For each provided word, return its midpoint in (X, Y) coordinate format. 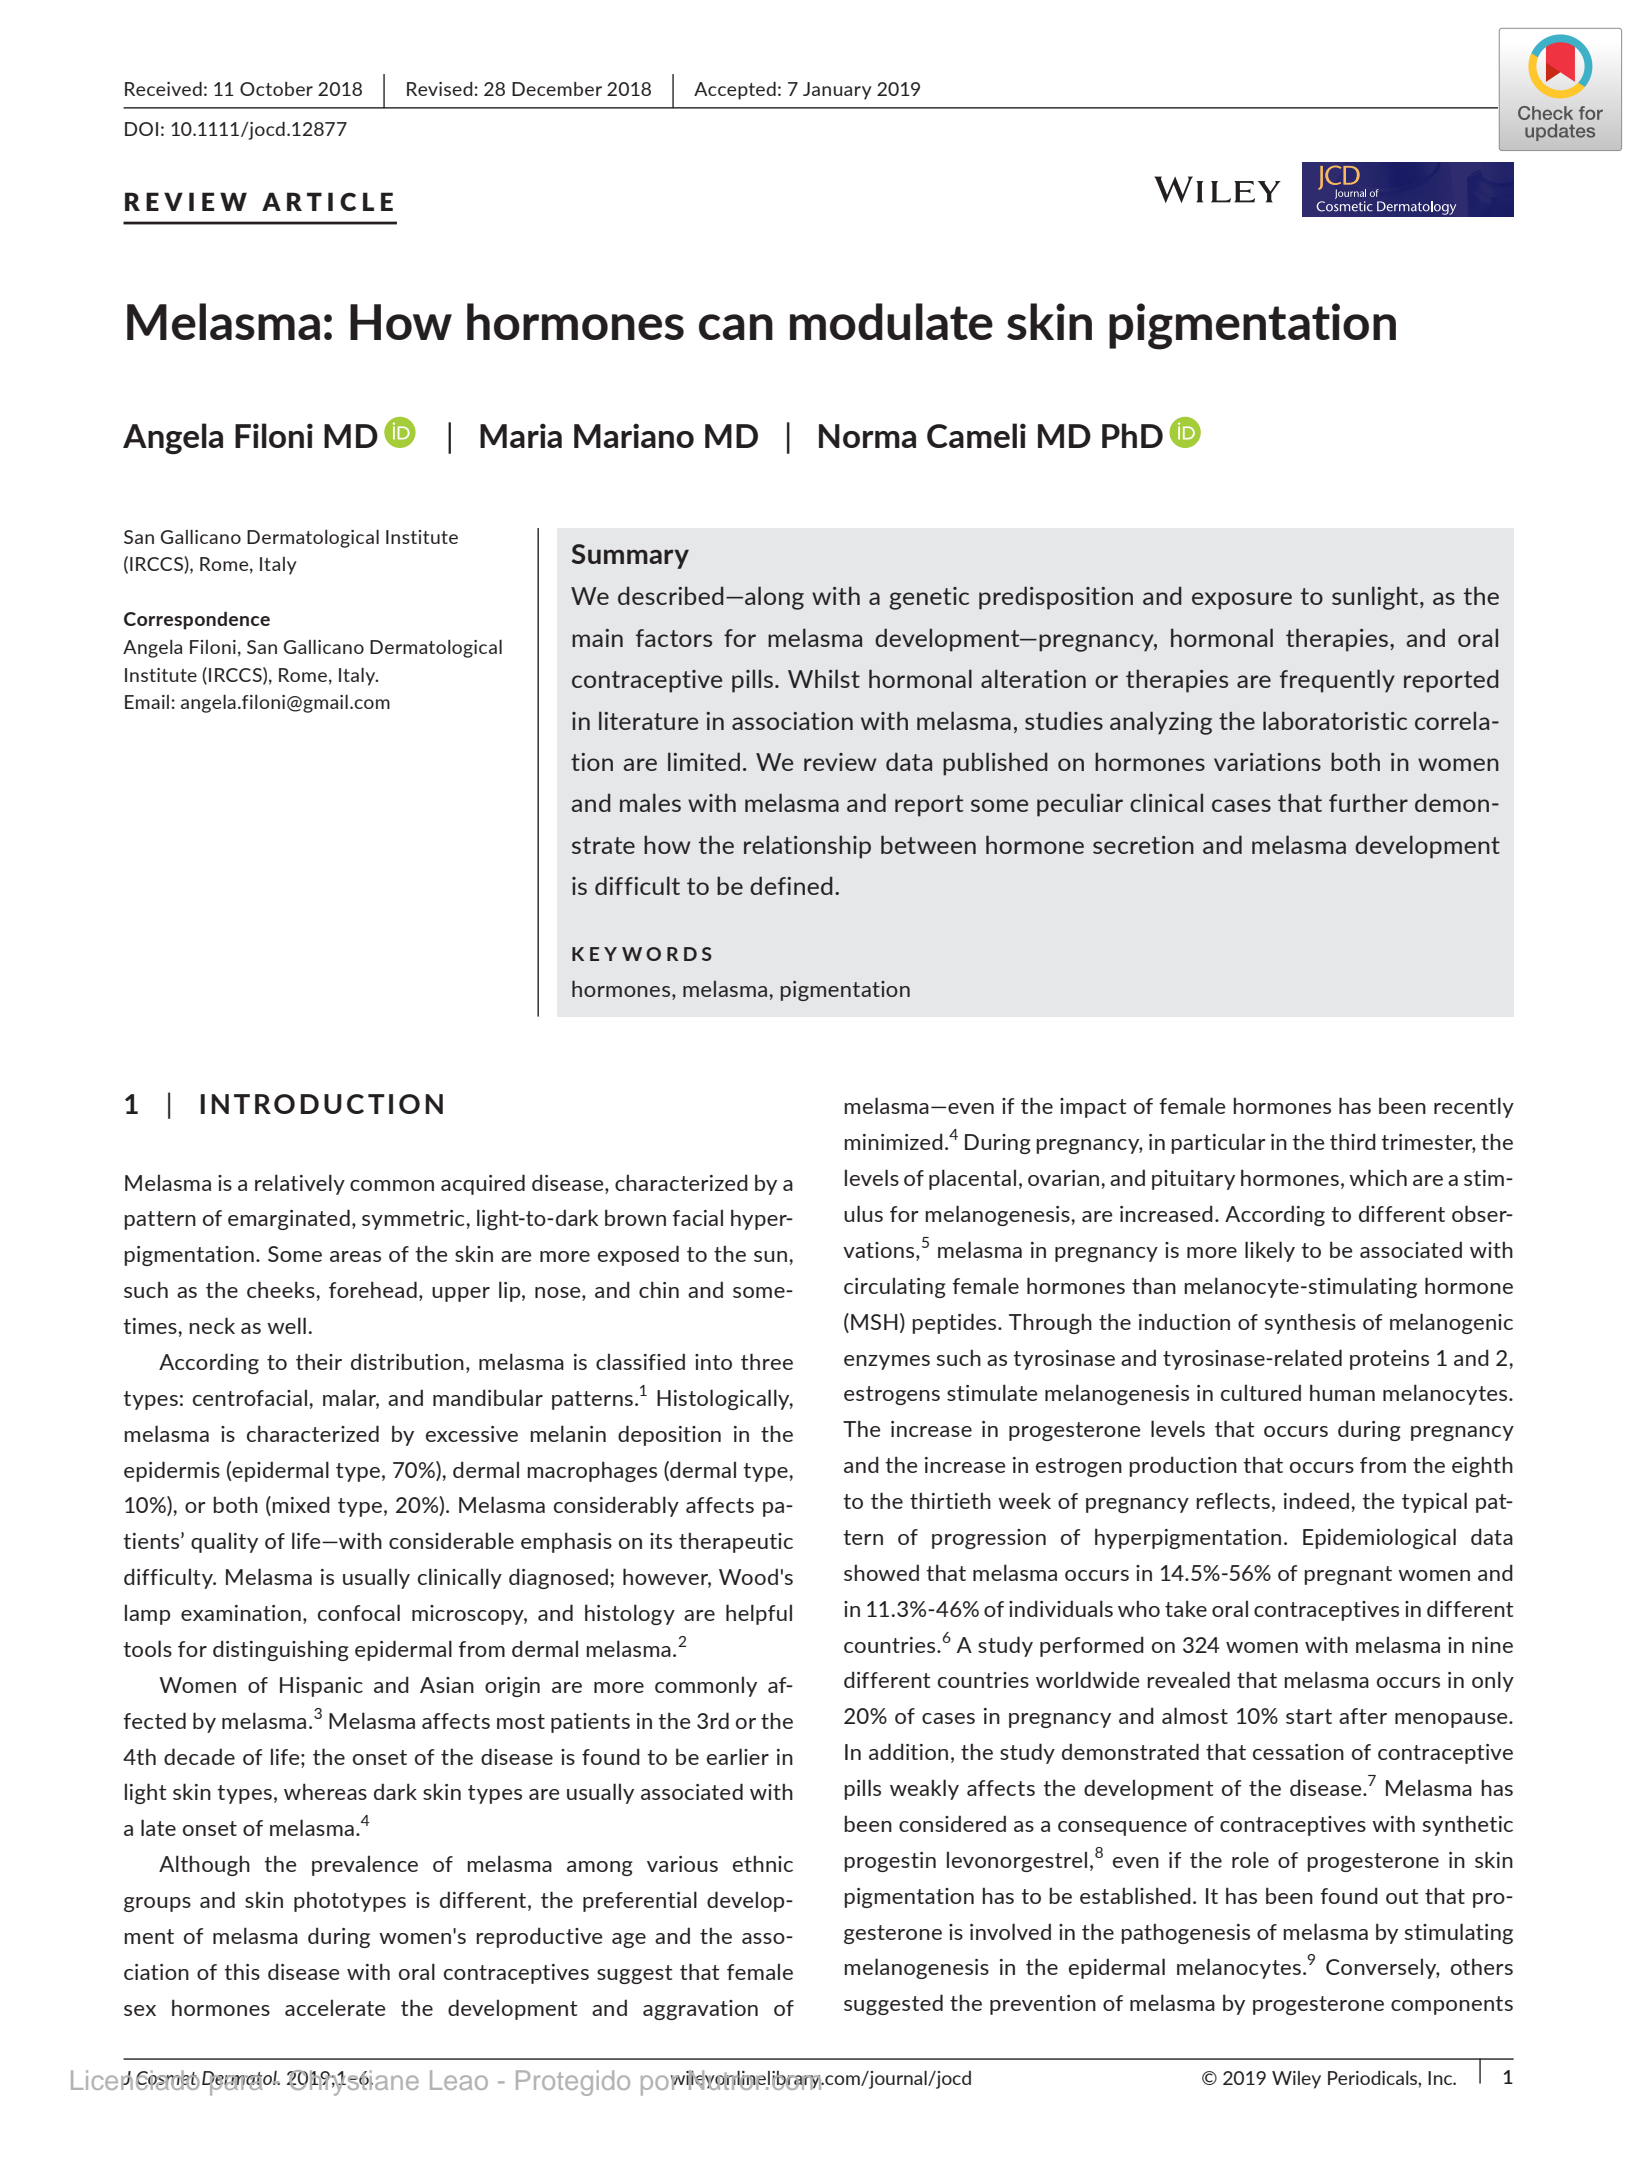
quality (224, 1542)
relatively (300, 1184)
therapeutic (736, 1542)
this (242, 1971)
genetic (929, 598)
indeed (1316, 1500)
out (1402, 1896)
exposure (1242, 601)
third (1353, 1141)
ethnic (763, 1863)
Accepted (735, 91)
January (837, 91)
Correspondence (197, 620)
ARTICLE (327, 201)
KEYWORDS (642, 954)
